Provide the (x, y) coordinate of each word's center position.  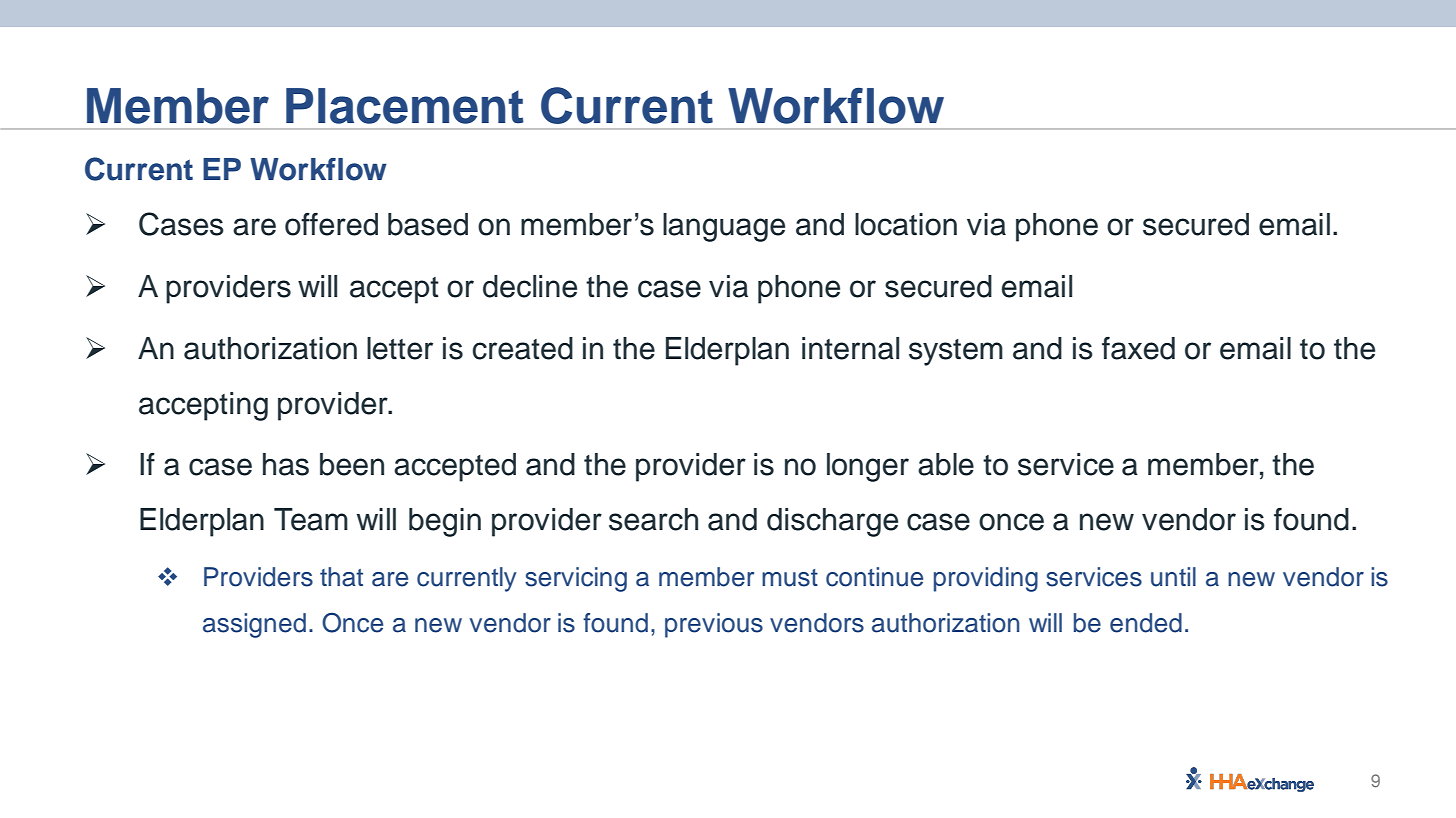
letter (400, 348)
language (724, 227)
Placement (405, 106)
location (906, 224)
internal (850, 348)
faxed (1138, 348)
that (341, 577)
